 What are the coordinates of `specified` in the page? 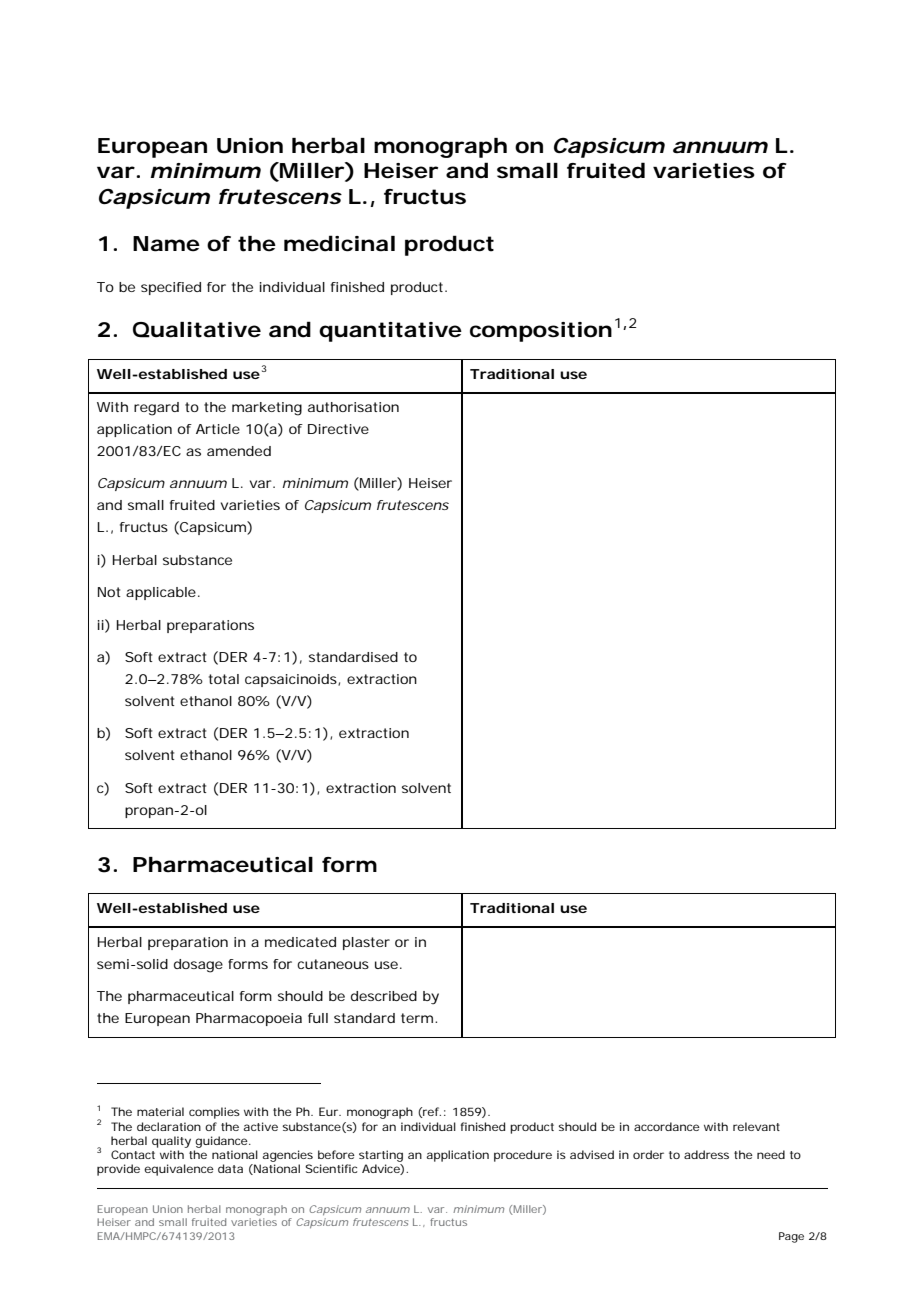 It's located at (171, 288).
